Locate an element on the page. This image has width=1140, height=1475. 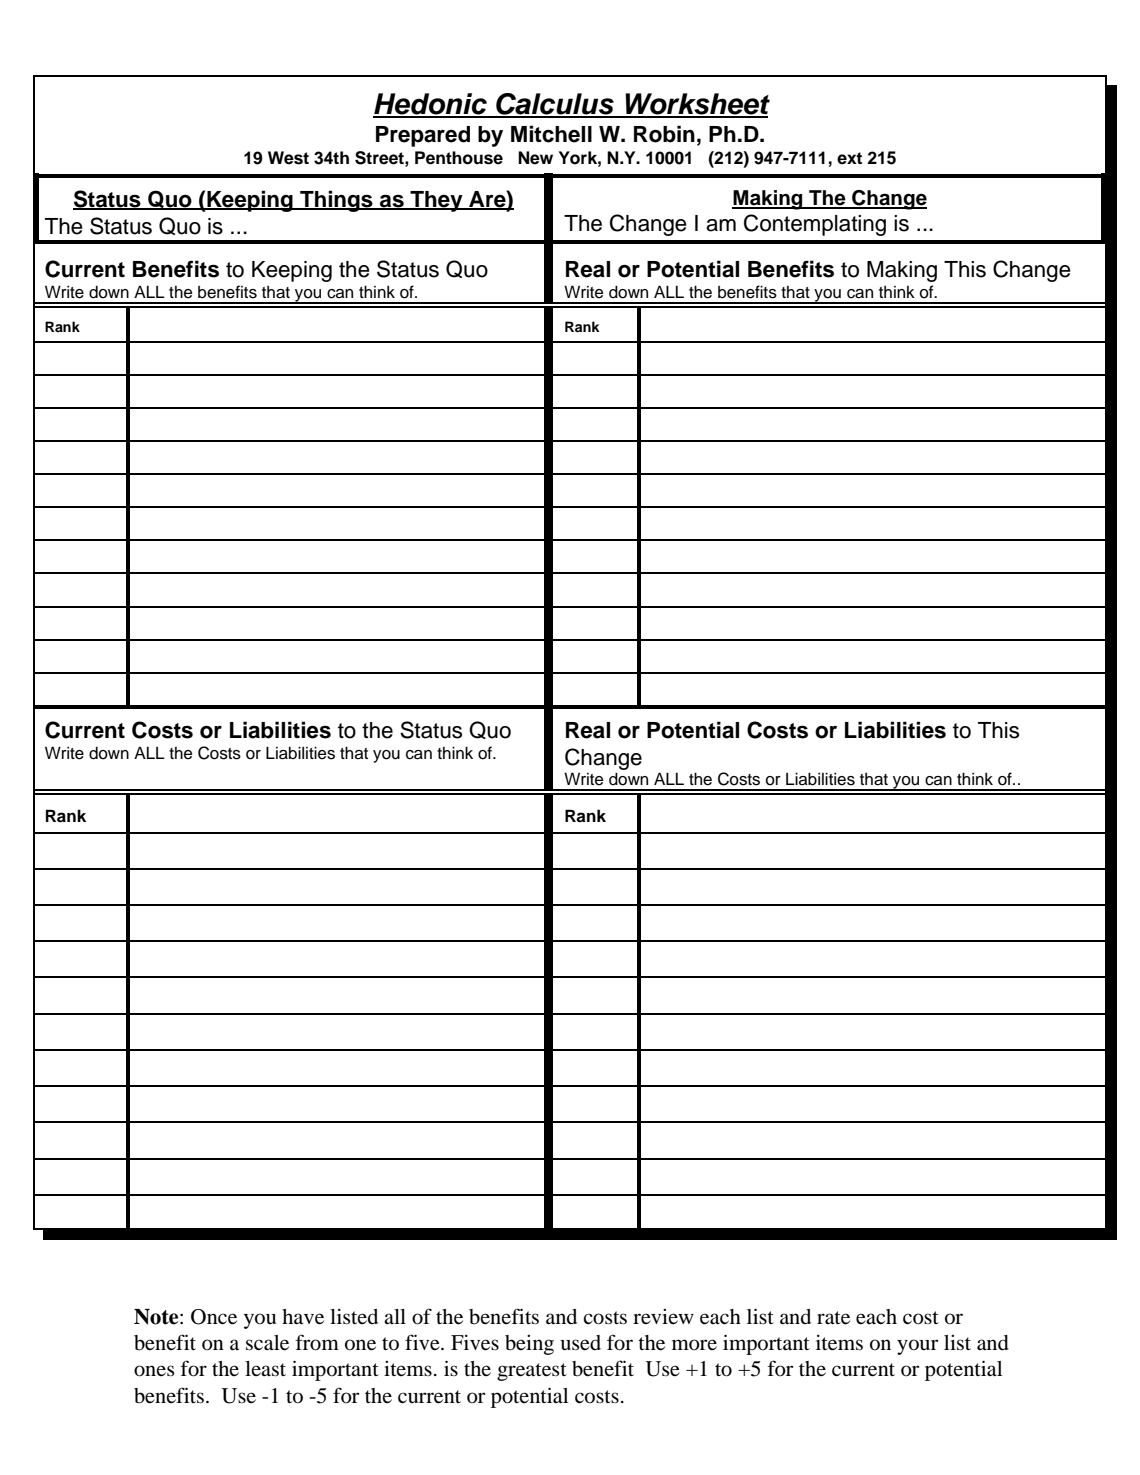
scale is located at coordinates (267, 1343).
